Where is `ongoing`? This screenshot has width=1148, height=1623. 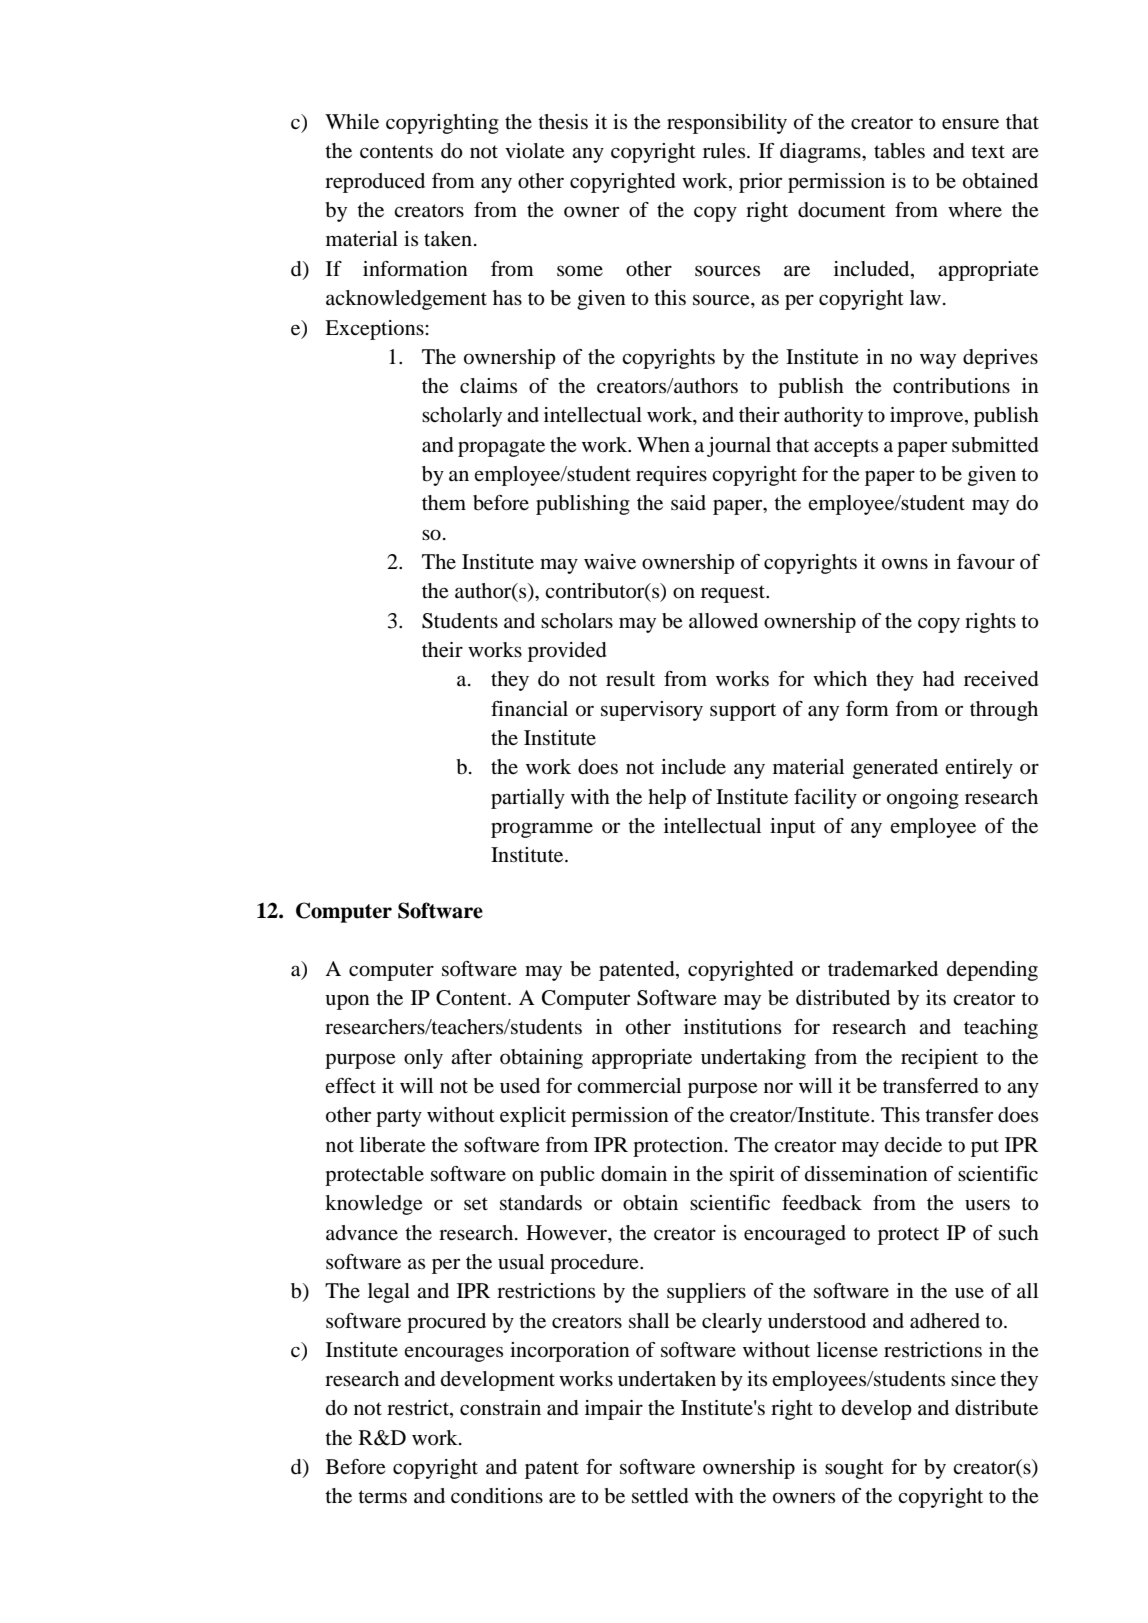
ongoing is located at coordinates (923, 799).
